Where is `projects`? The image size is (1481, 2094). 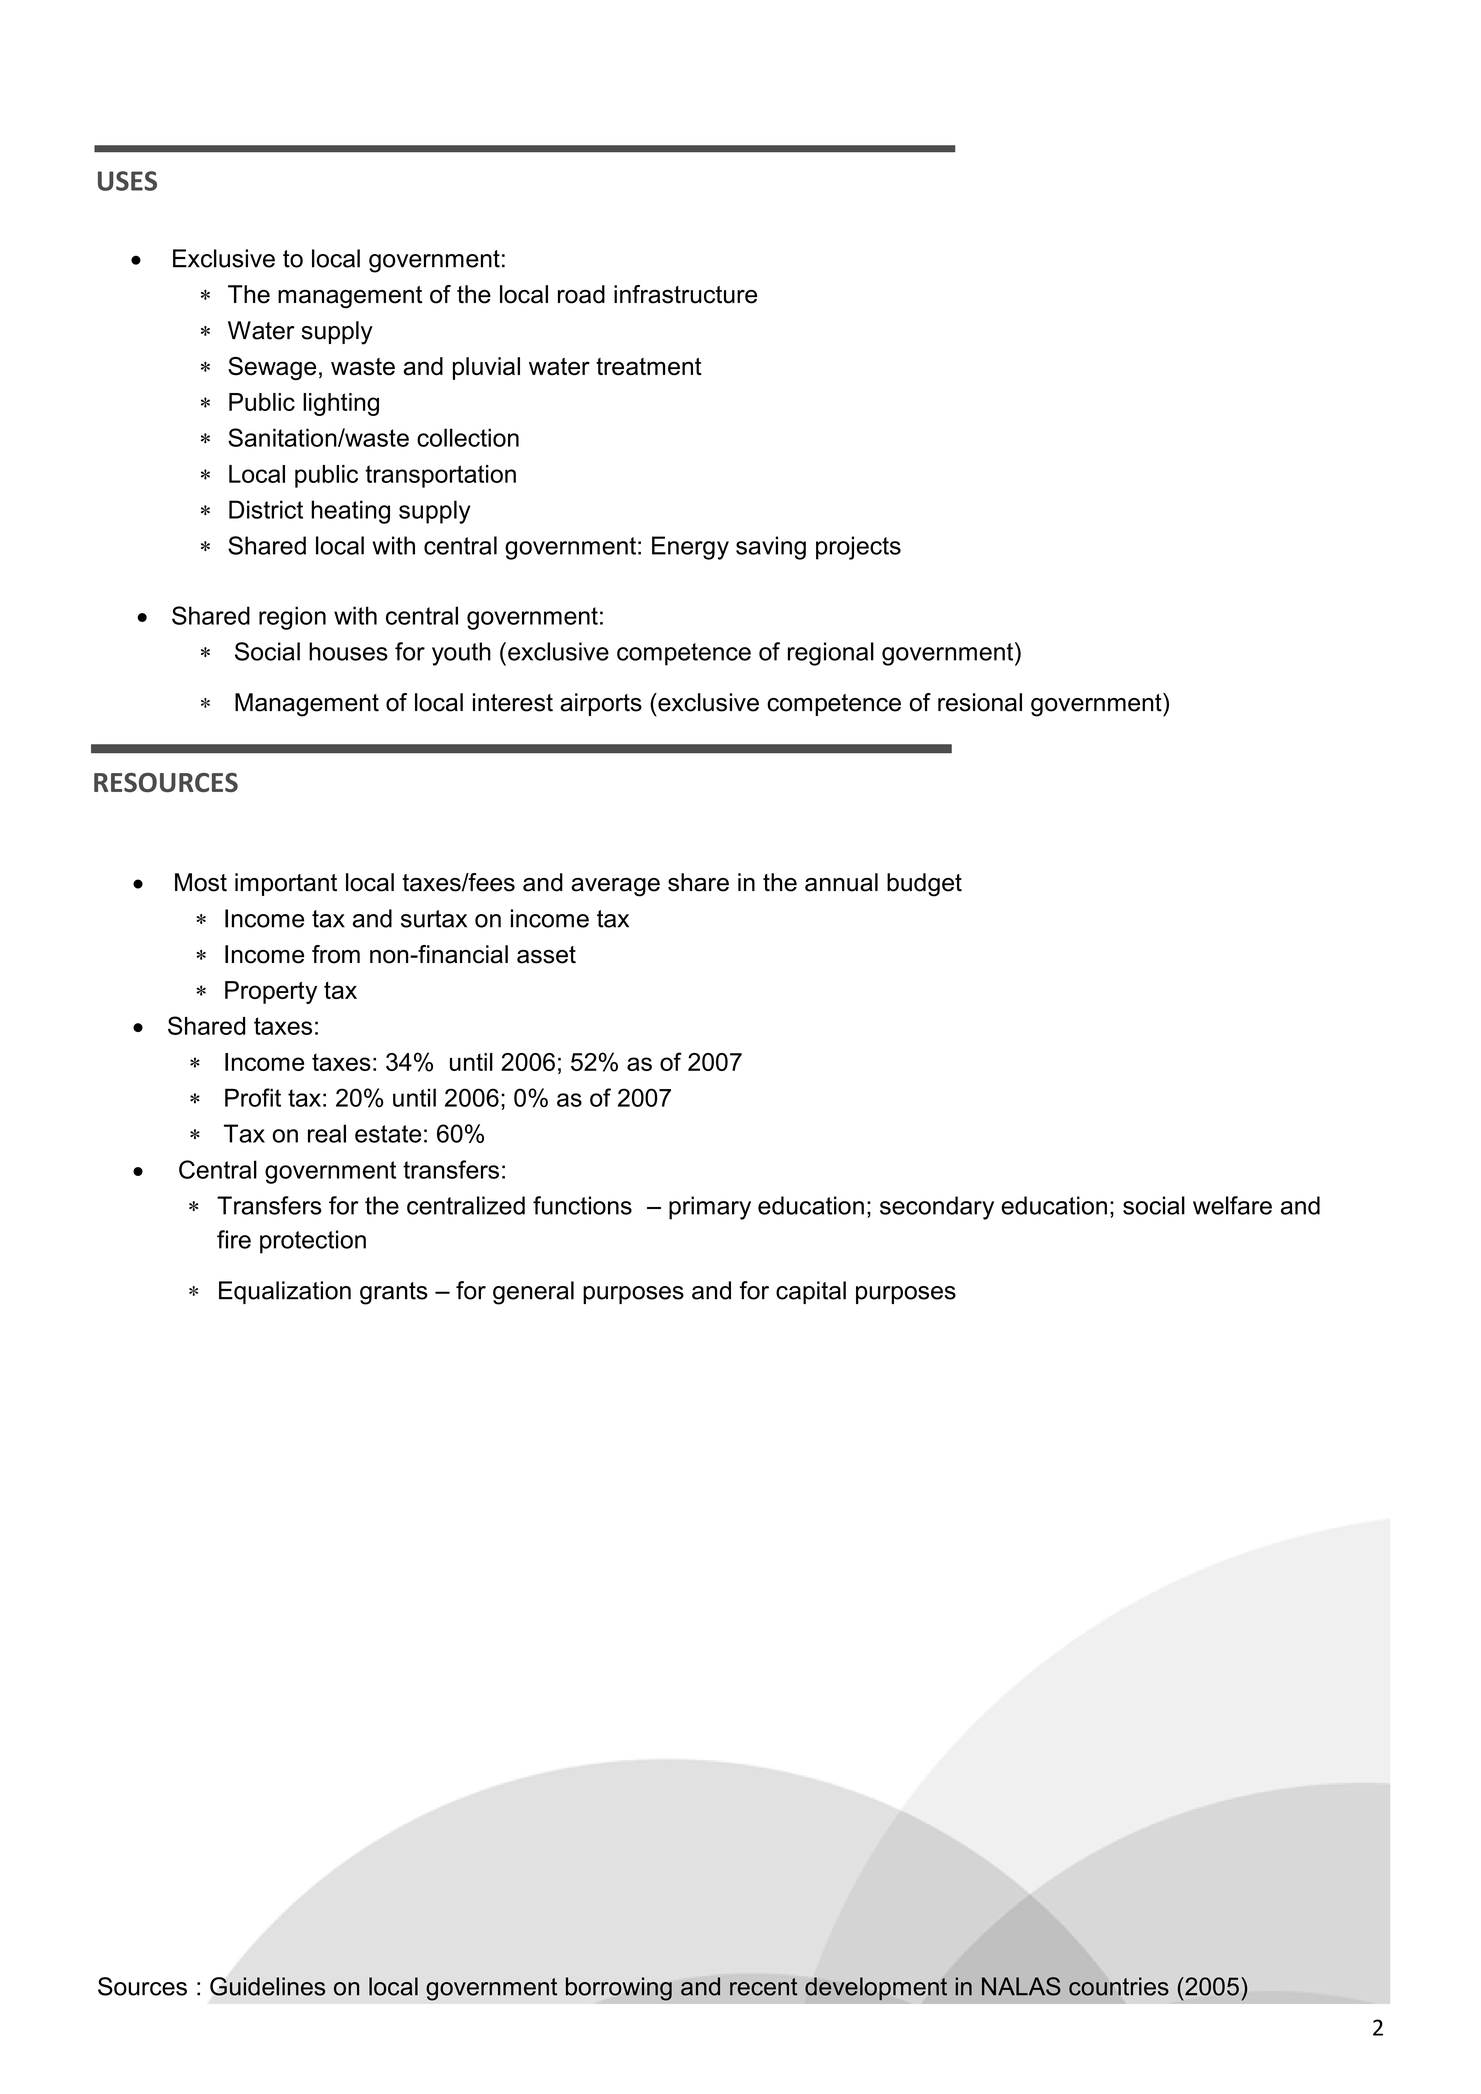
projects is located at coordinates (858, 548).
